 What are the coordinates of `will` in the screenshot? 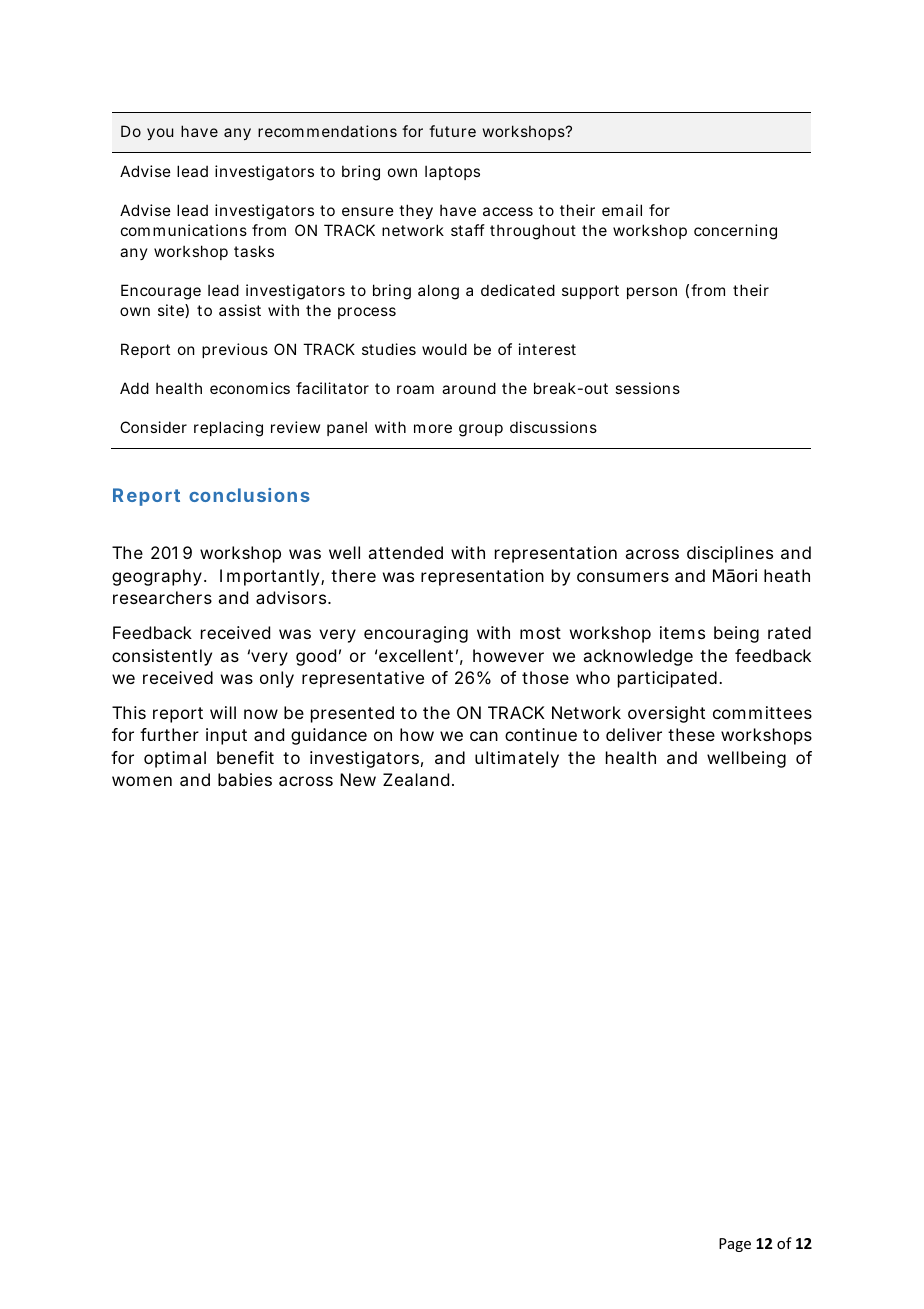 It's located at (223, 712).
